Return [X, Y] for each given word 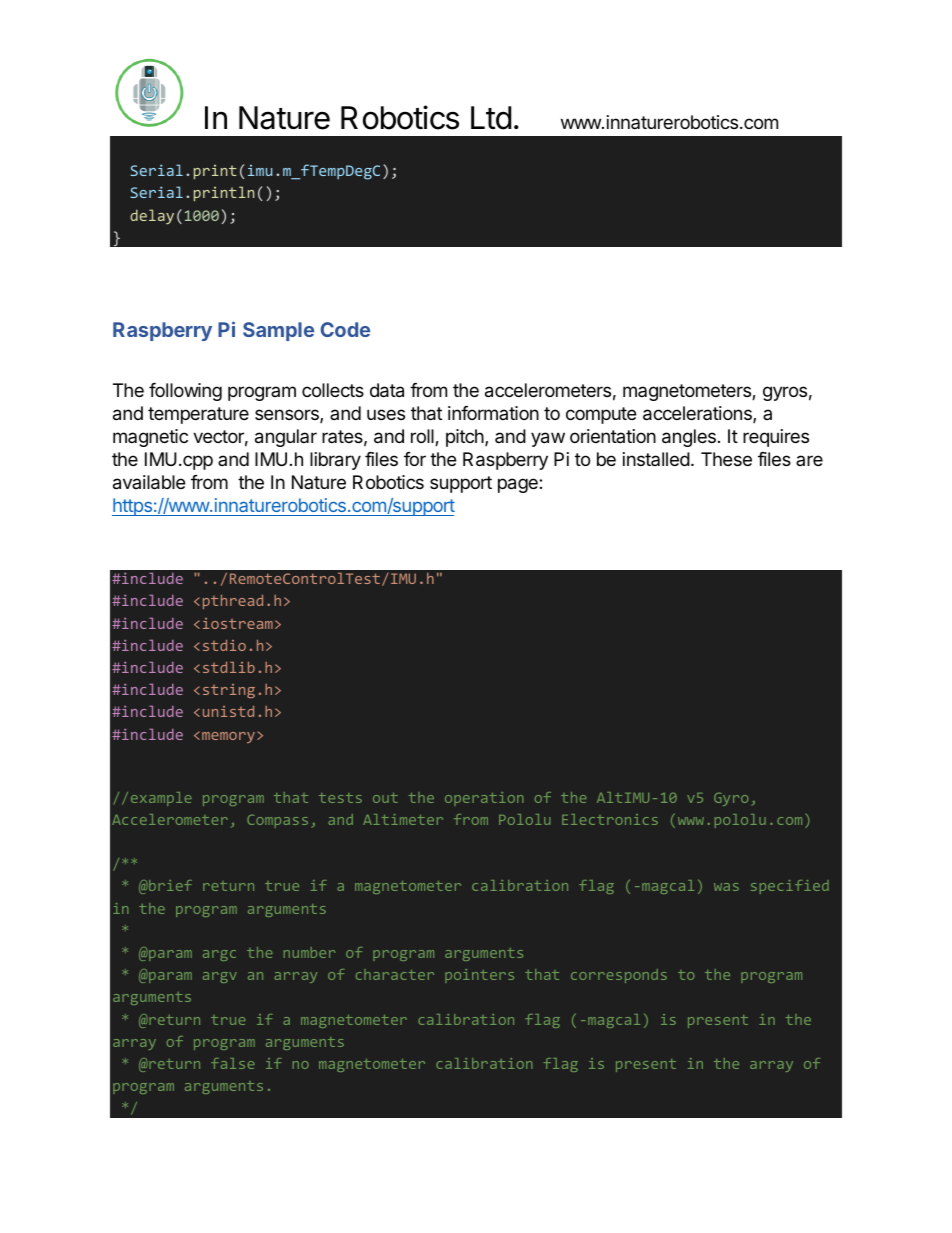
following [185, 392]
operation [484, 799]
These [726, 459]
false [232, 1063]
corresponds [619, 976]
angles [689, 438]
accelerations [698, 414]
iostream [238, 623]
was [726, 887]
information [493, 413]
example [161, 799]
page [519, 485]
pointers [479, 976]
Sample [278, 331]
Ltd [491, 118]
